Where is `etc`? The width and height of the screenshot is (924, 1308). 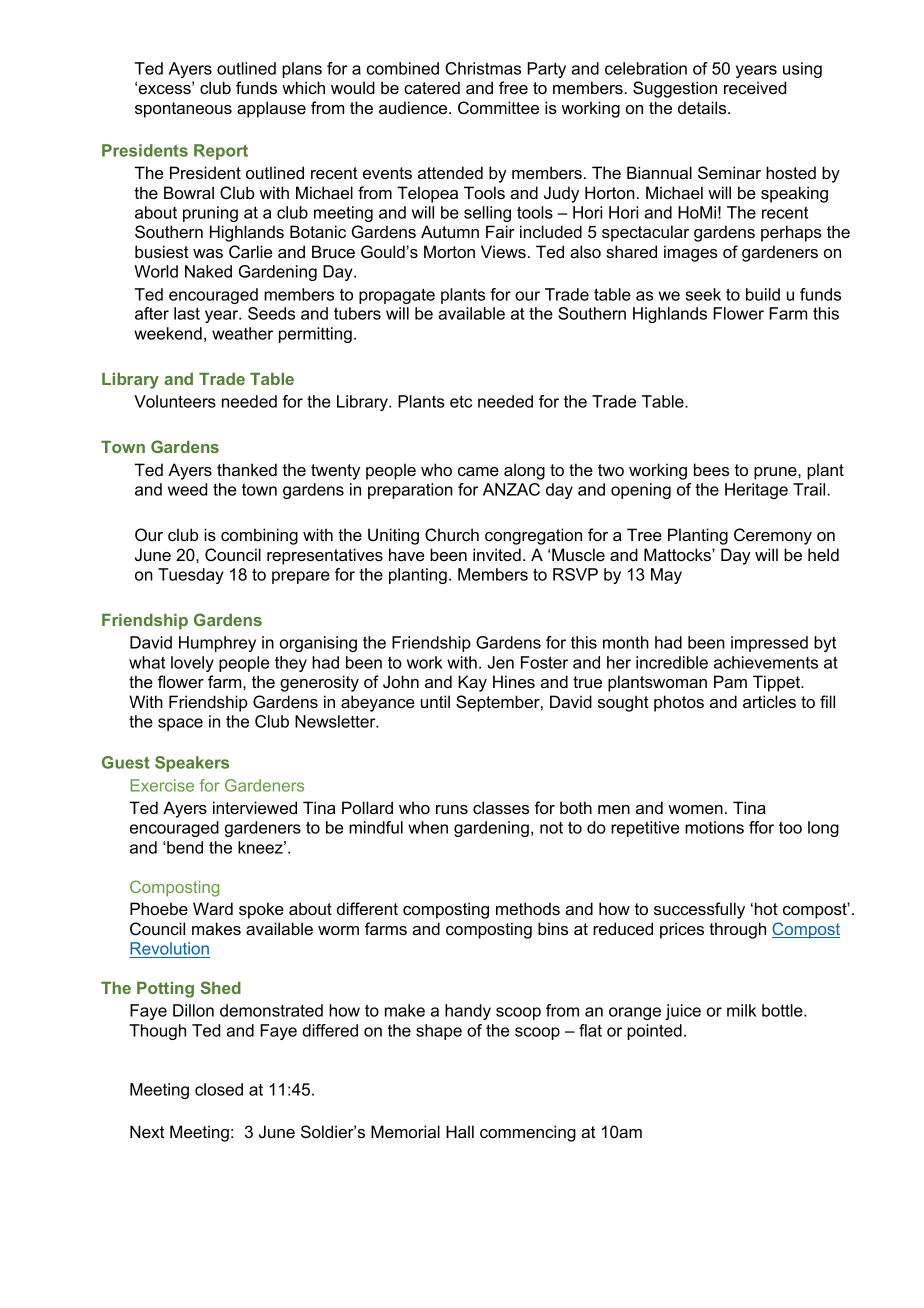
etc is located at coordinates (461, 401).
